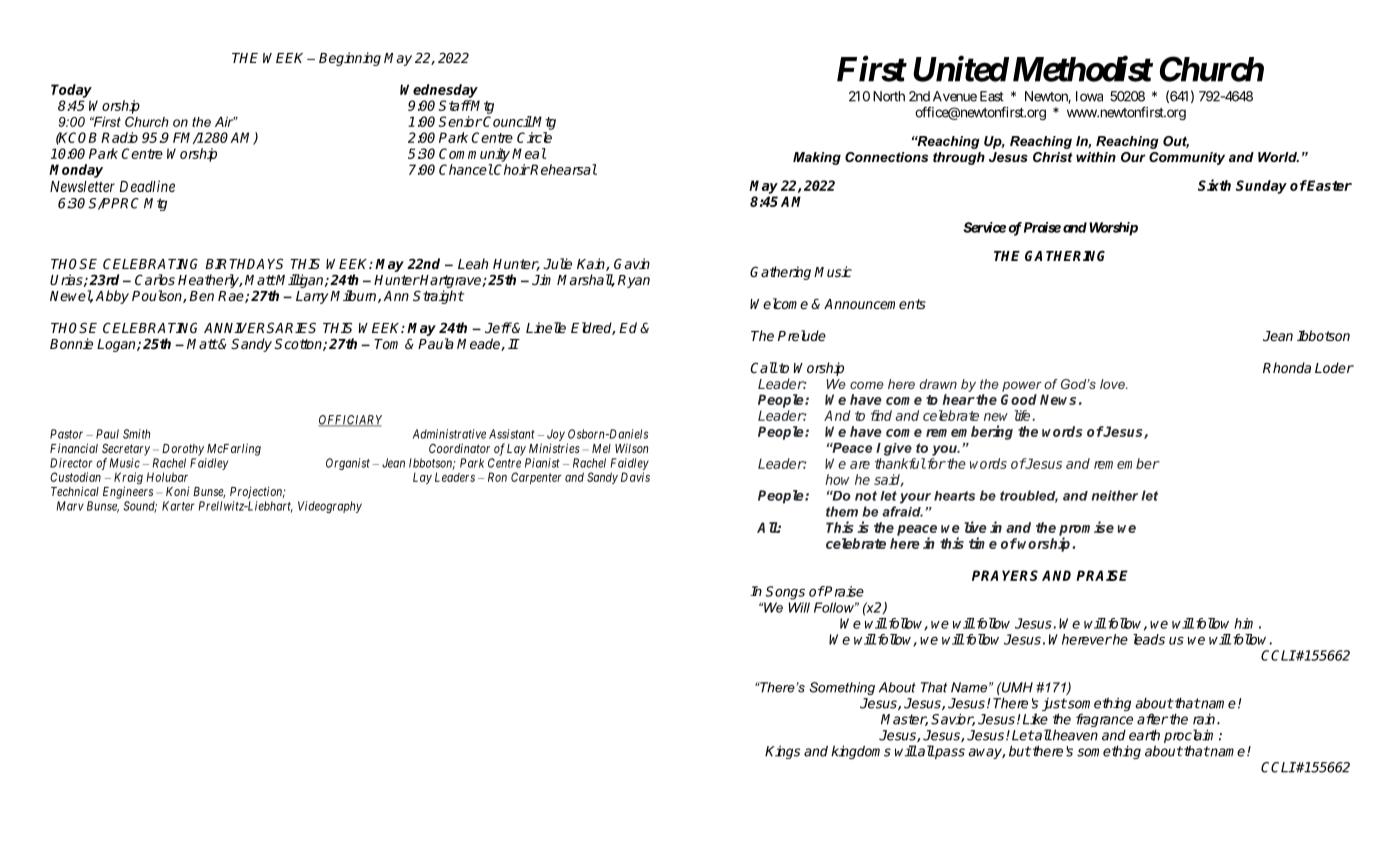 The image size is (1400, 850). Describe the element at coordinates (1149, 639) in the screenshot. I see `leads` at that location.
